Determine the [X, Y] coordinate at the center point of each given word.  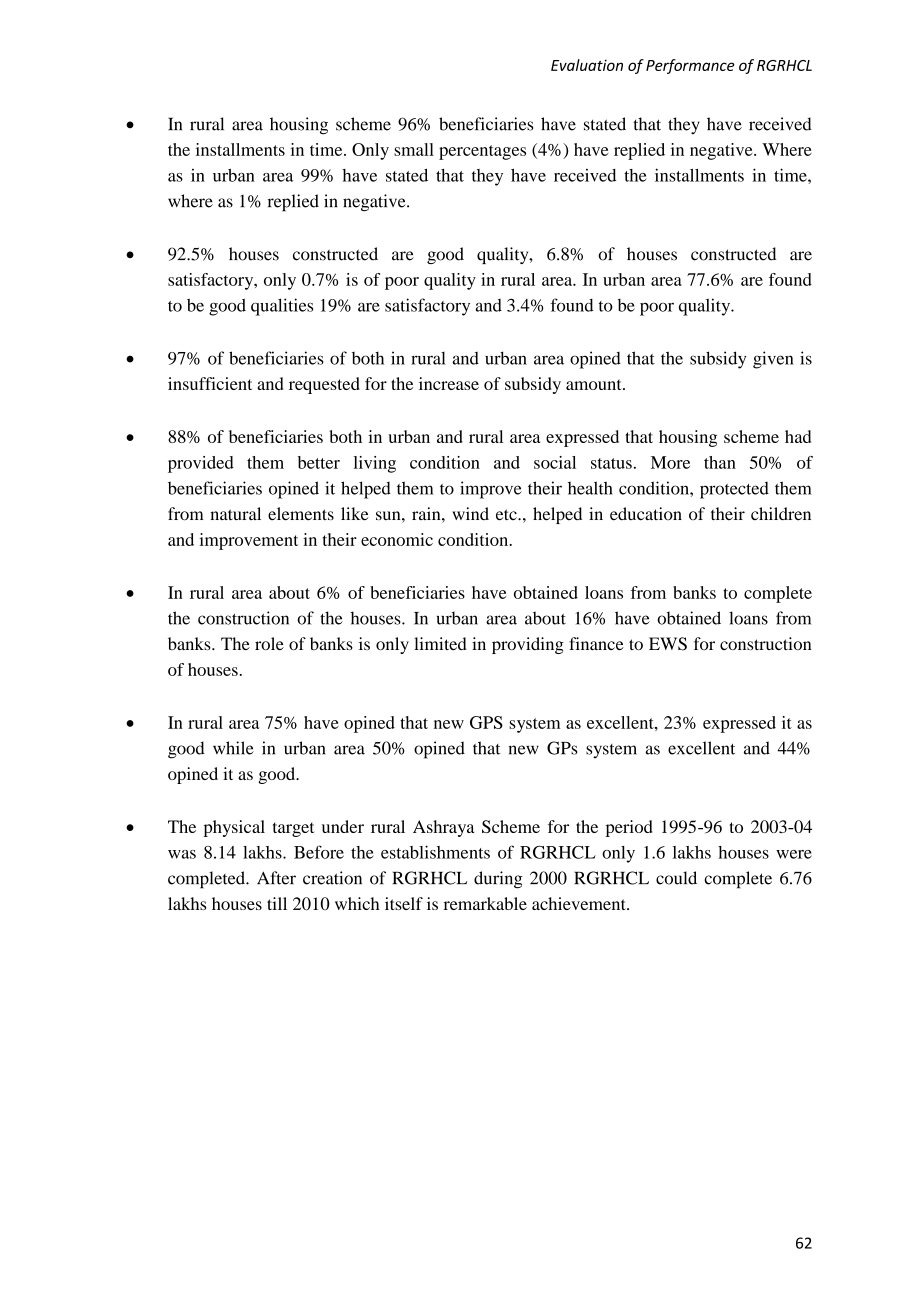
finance [596, 643]
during [498, 880]
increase [449, 383]
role [269, 643]
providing [528, 645]
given [773, 360]
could [676, 878]
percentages [482, 152]
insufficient [210, 383]
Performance [690, 66]
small [414, 149]
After [276, 878]
